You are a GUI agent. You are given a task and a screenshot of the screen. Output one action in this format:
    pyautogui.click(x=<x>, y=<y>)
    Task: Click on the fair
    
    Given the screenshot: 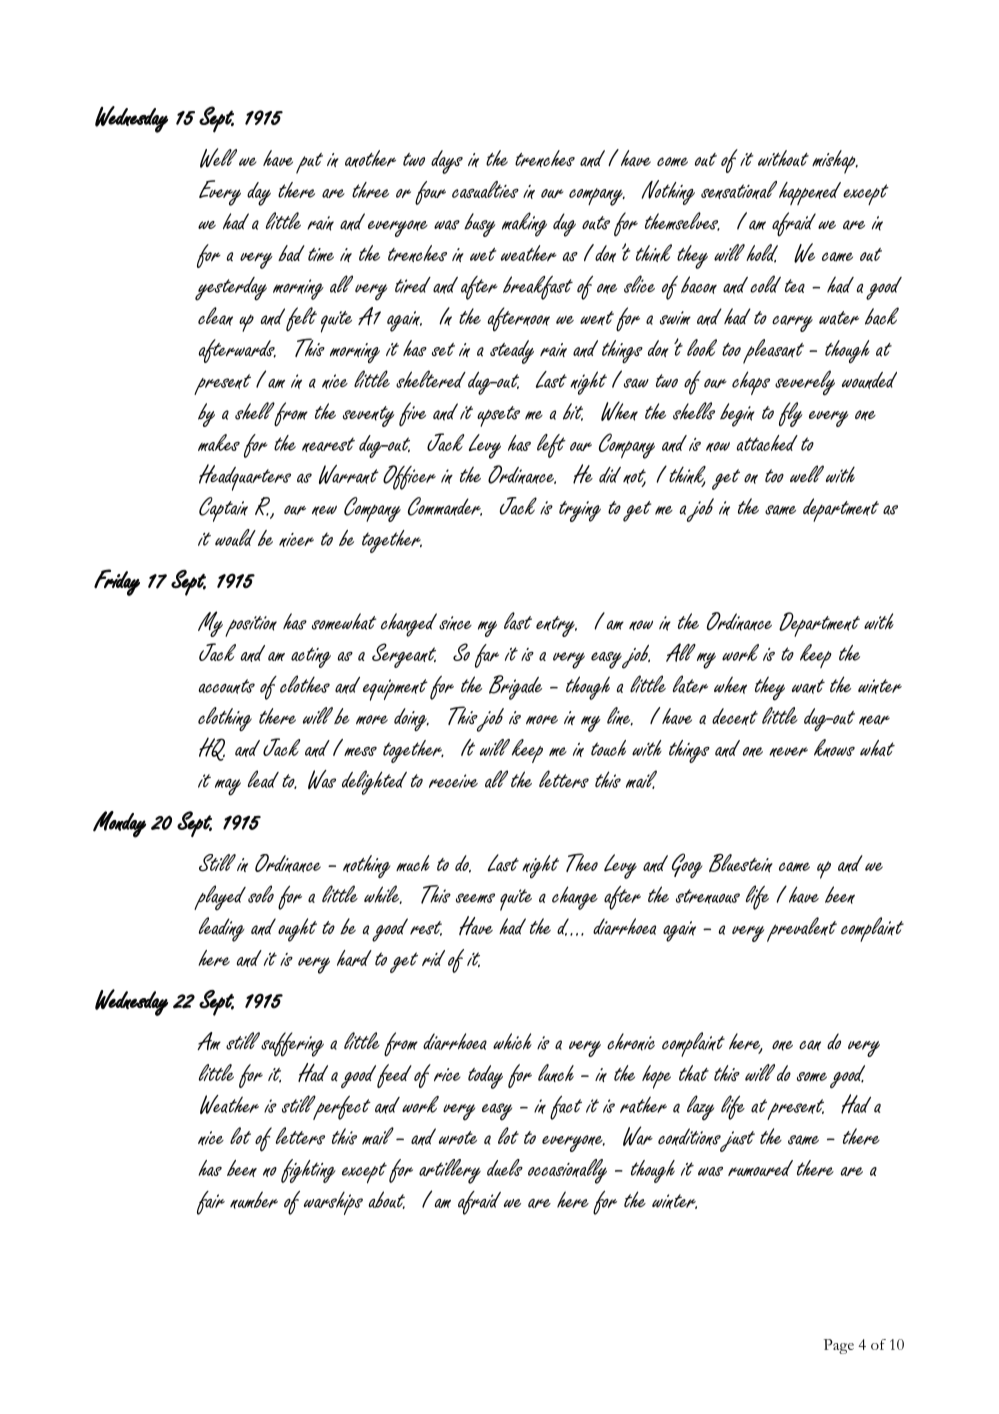 What is the action you would take?
    pyautogui.click(x=211, y=1203)
